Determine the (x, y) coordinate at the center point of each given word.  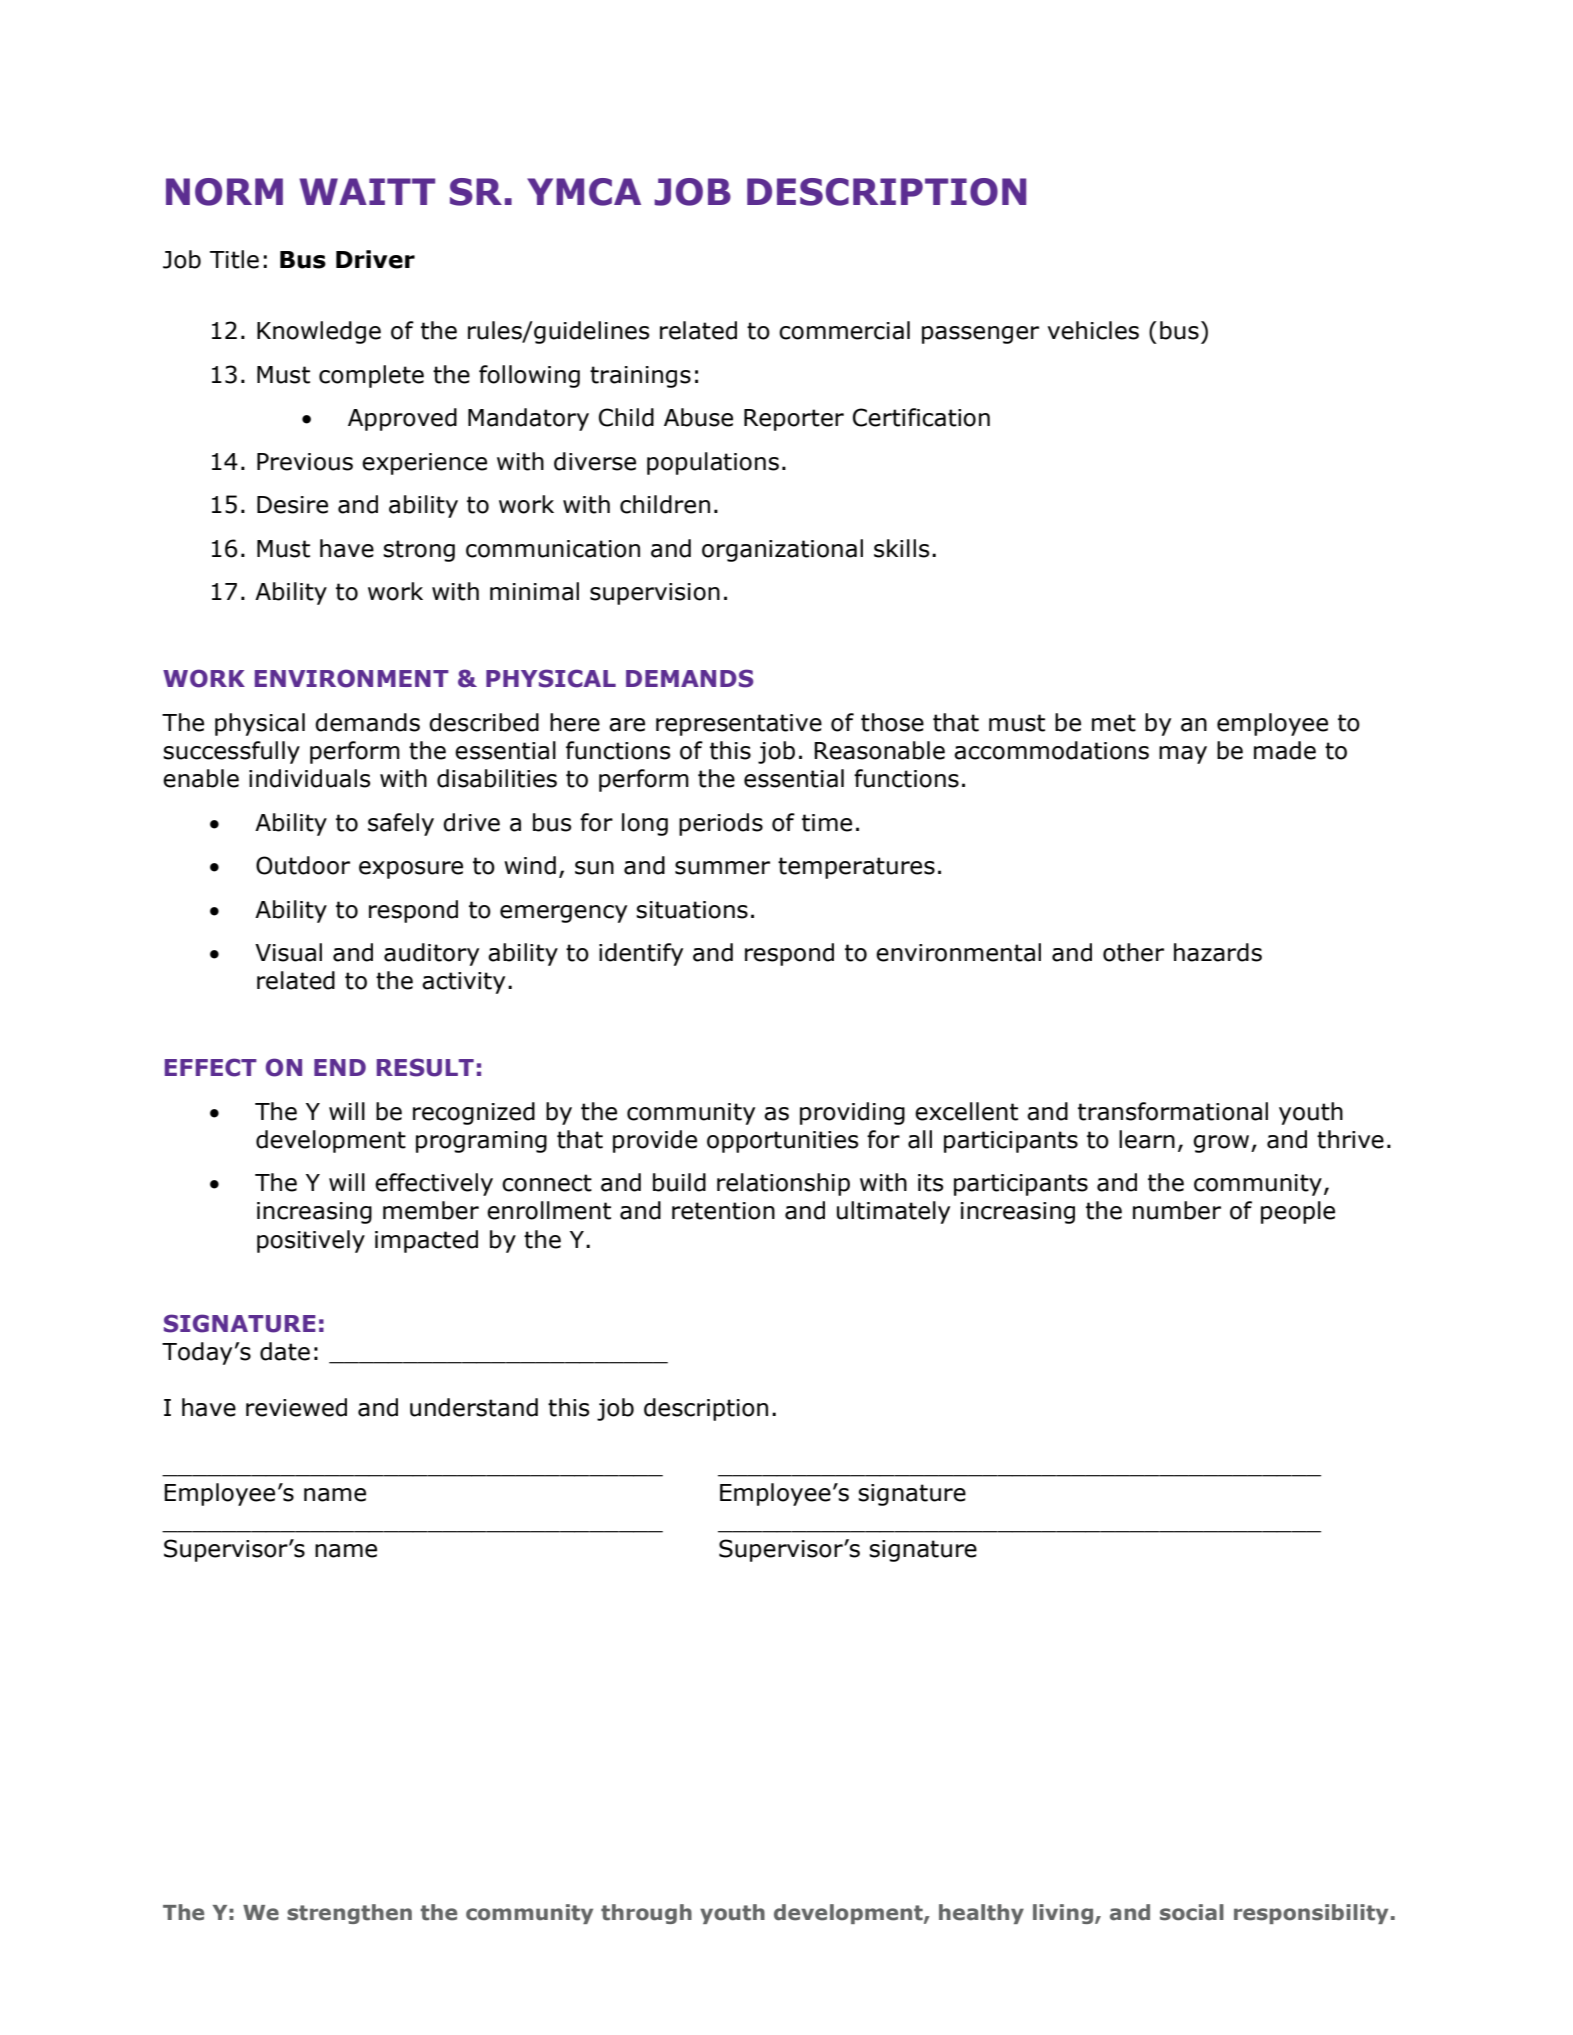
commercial (844, 330)
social (1192, 1912)
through (646, 1914)
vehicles (1093, 330)
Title (234, 259)
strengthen (349, 1914)
